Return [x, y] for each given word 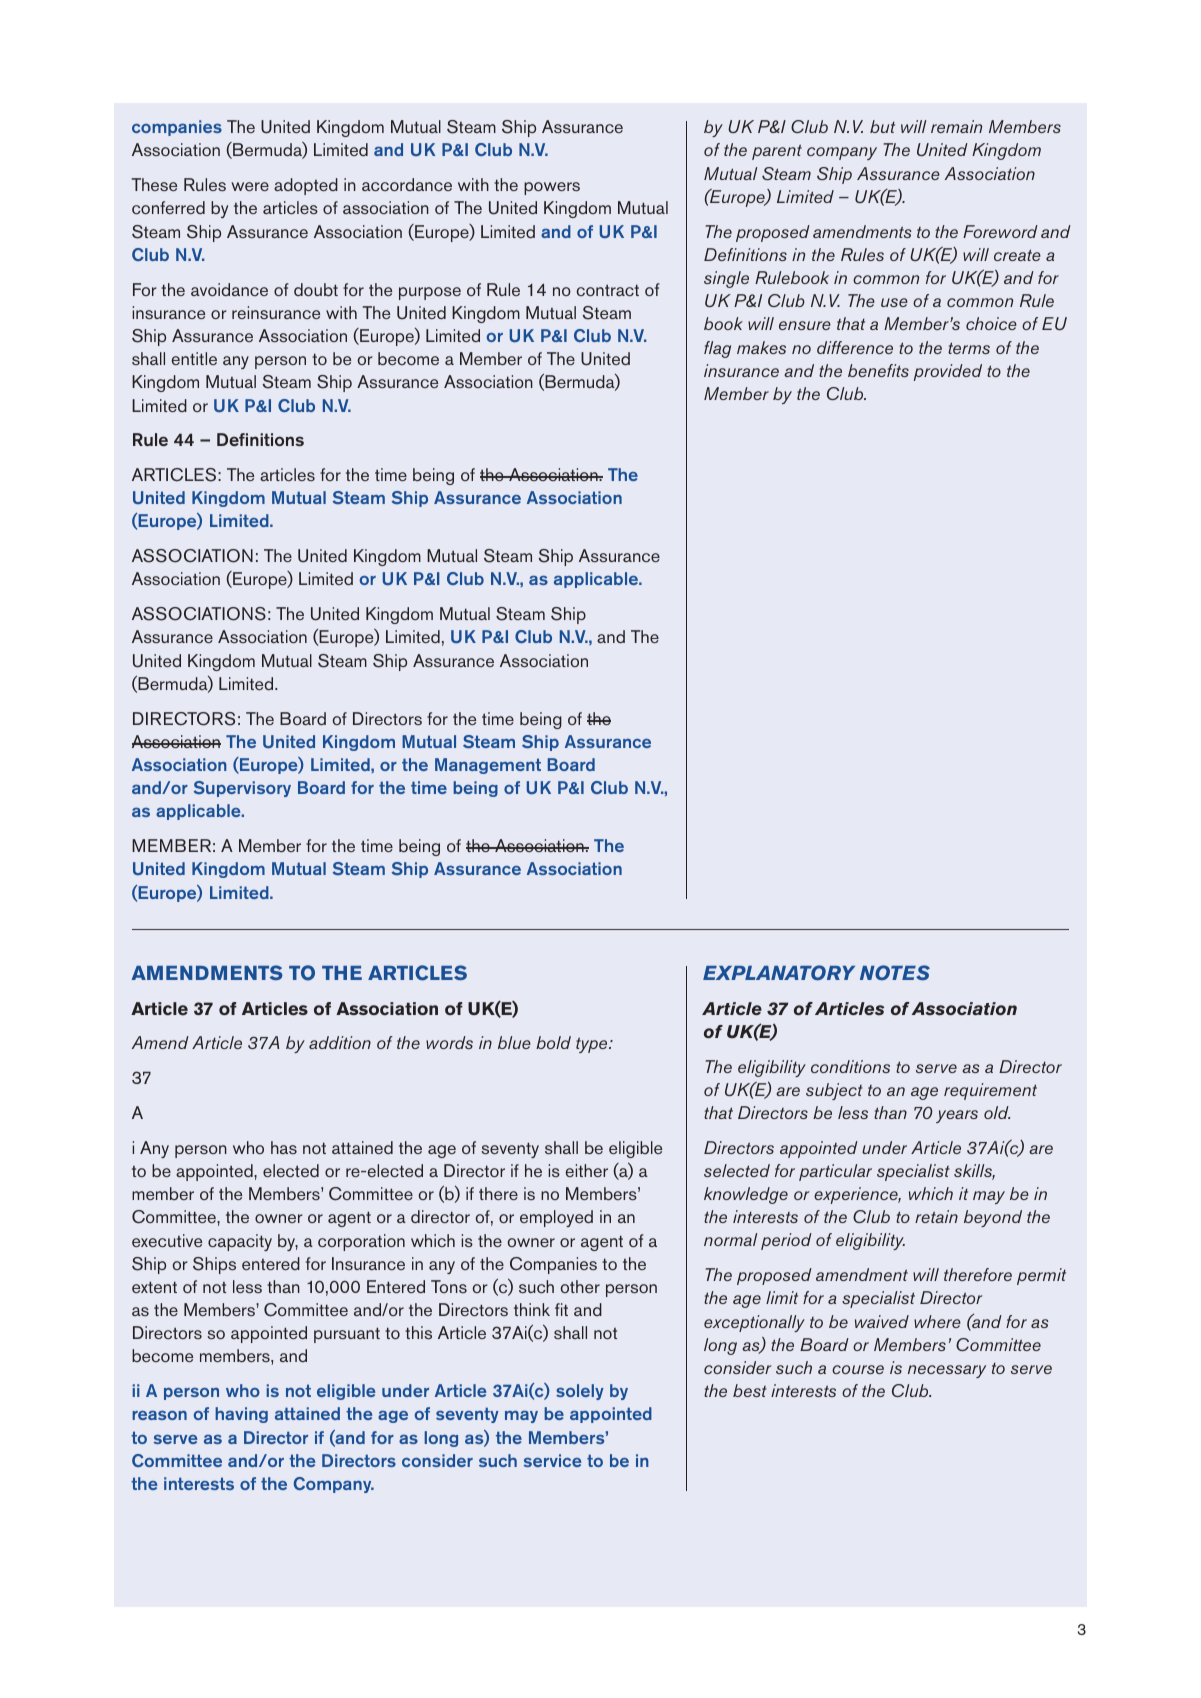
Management [488, 766]
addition [340, 1042]
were [250, 186]
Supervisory [242, 789]
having [241, 1415]
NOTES [895, 973]
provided [948, 372]
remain [956, 126]
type [593, 1045]
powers [552, 188]
